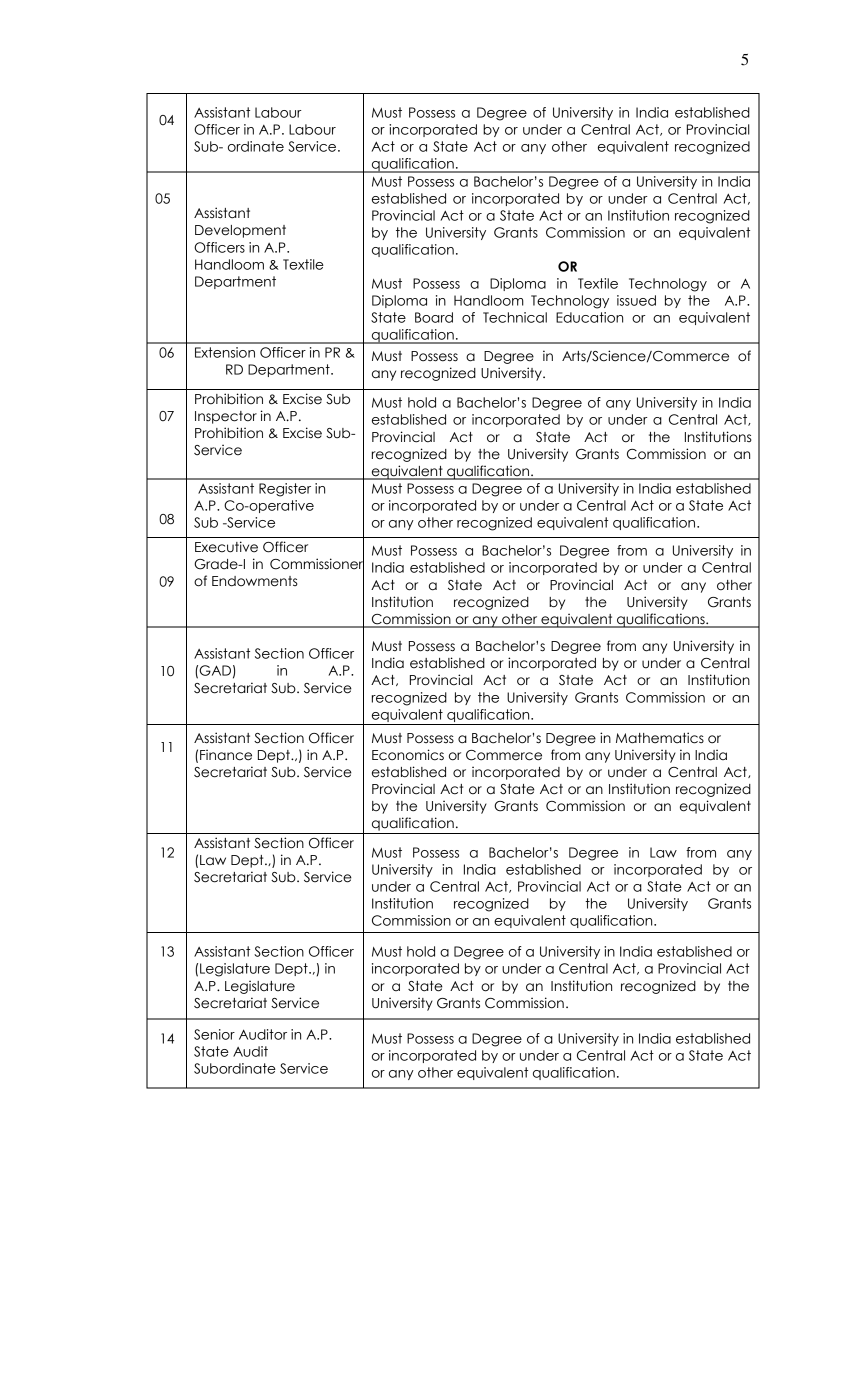 The image size is (849, 1400). What do you see at coordinates (434, 317) in the screenshot?
I see `Board` at bounding box center [434, 317].
